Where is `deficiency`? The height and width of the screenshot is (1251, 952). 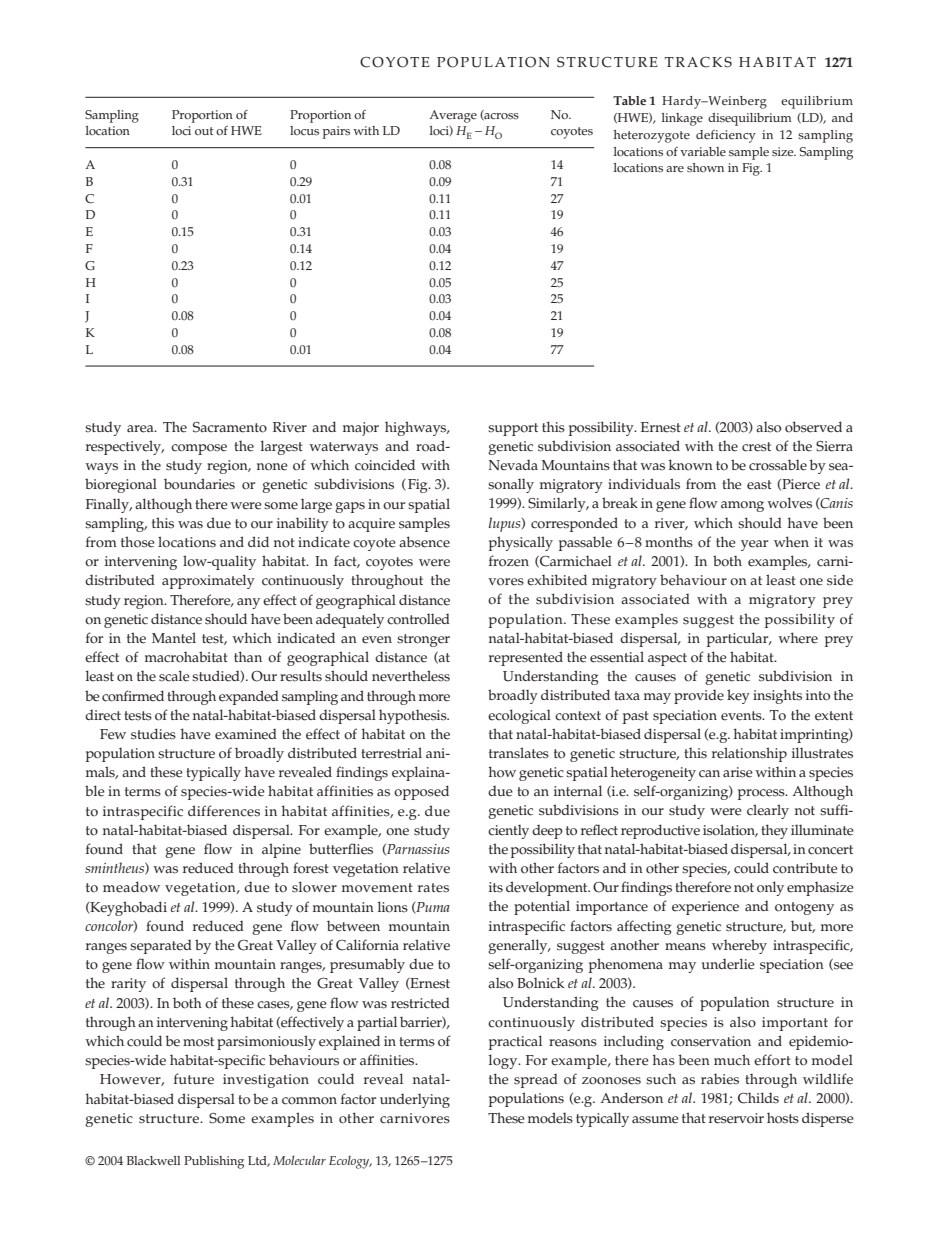 deficiency is located at coordinates (726, 136).
